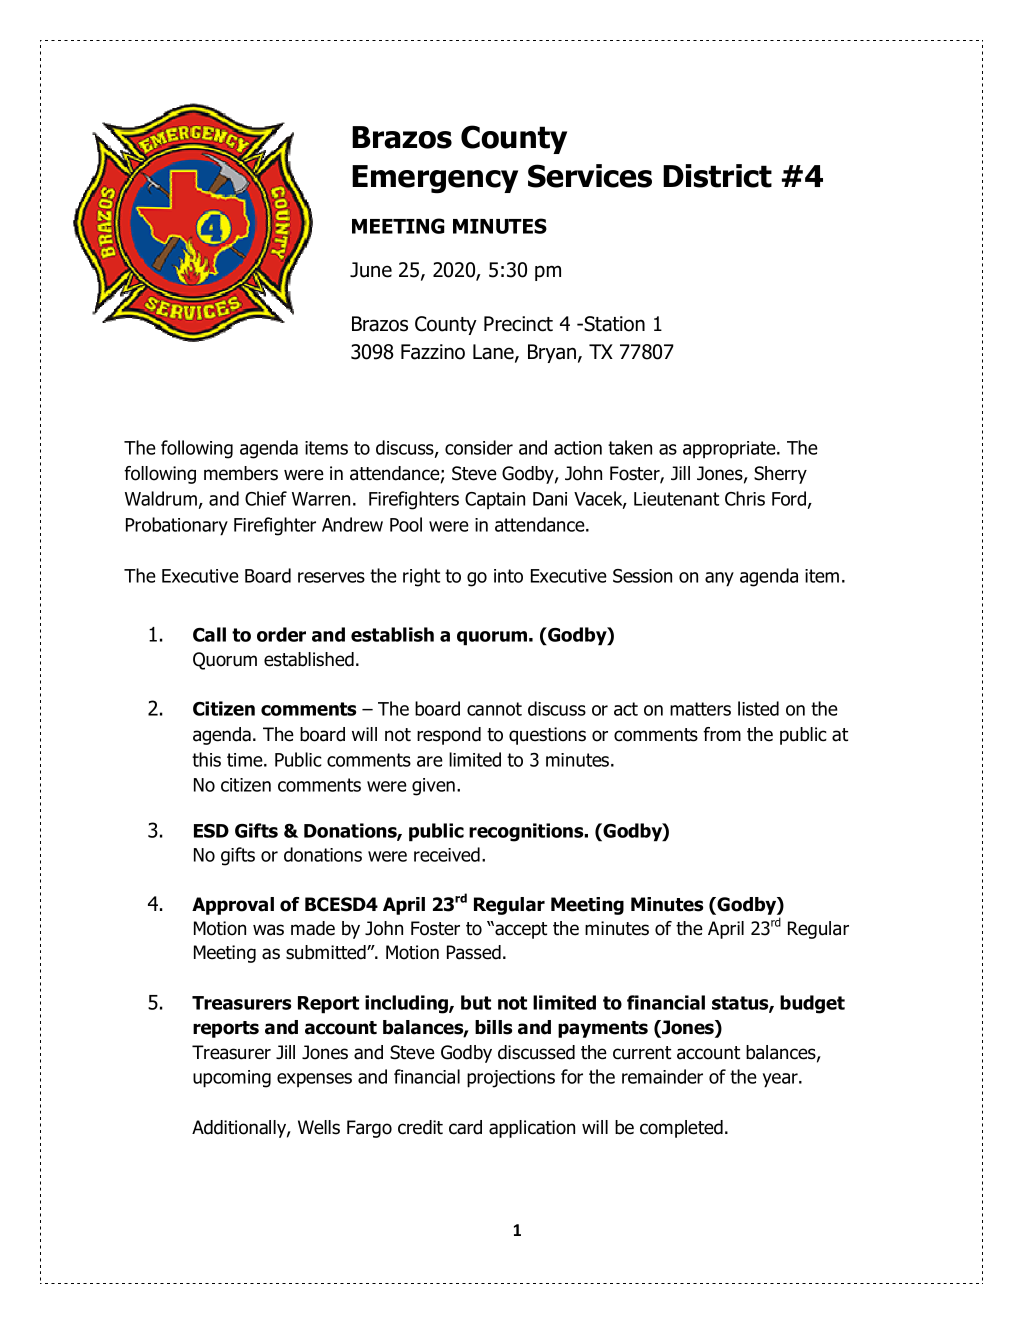 Image resolution: width=1023 pixels, height=1324 pixels. What do you see at coordinates (681, 1129) in the screenshot?
I see `completed` at bounding box center [681, 1129].
